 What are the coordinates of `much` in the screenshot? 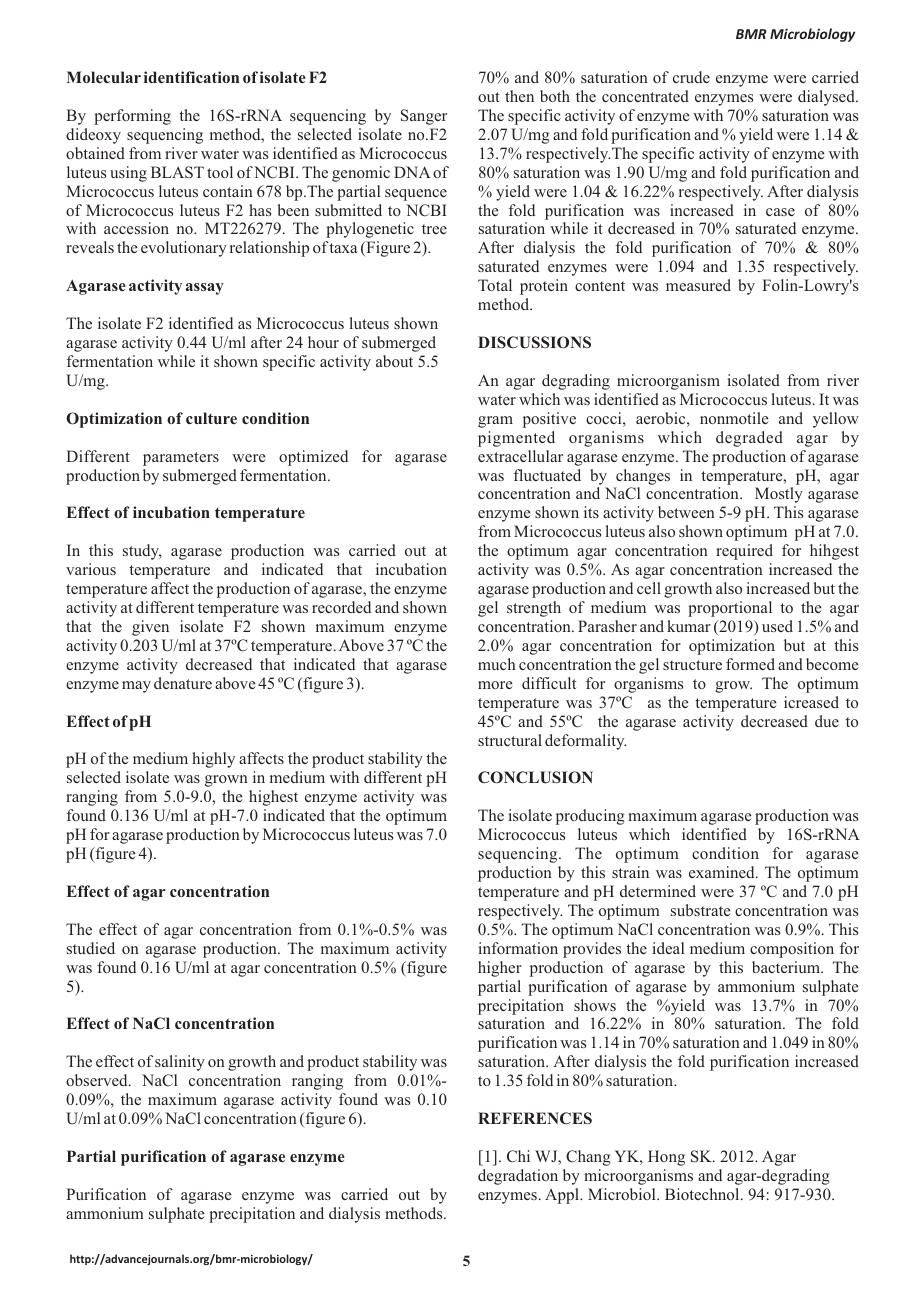 It's located at (497, 664).
